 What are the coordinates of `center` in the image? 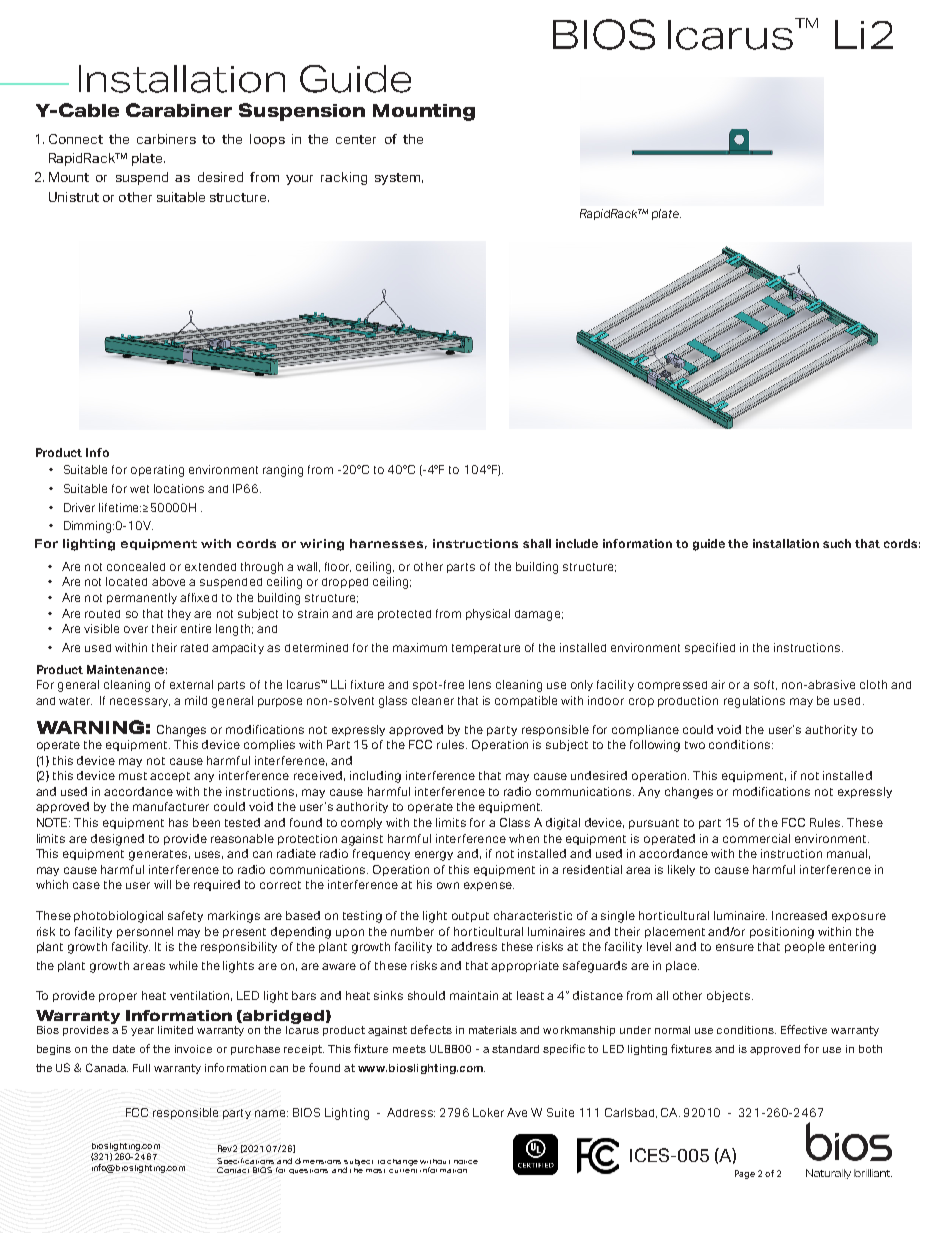 It's located at (356, 139).
